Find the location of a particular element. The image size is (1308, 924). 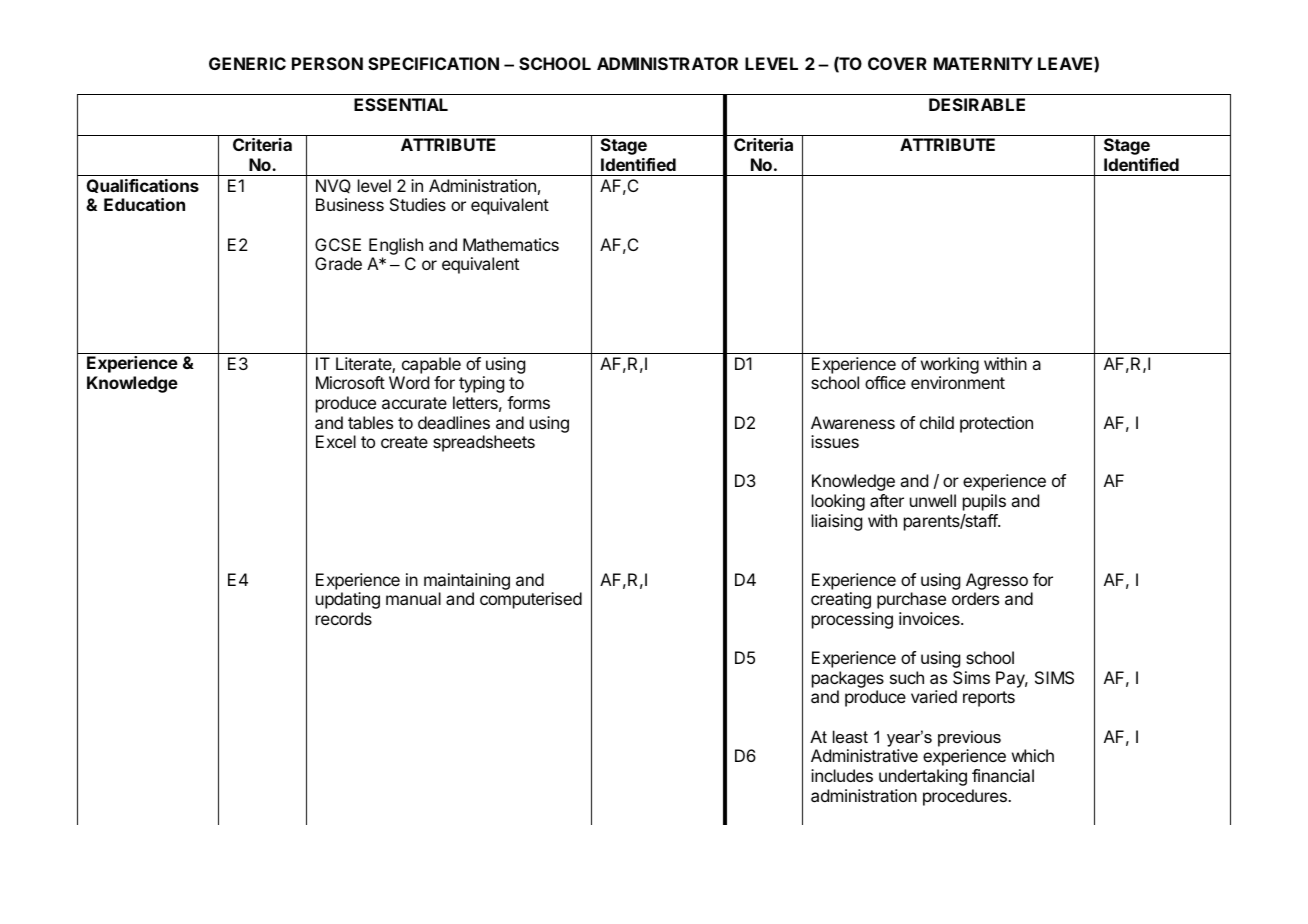

unwell is located at coordinates (933, 500).
